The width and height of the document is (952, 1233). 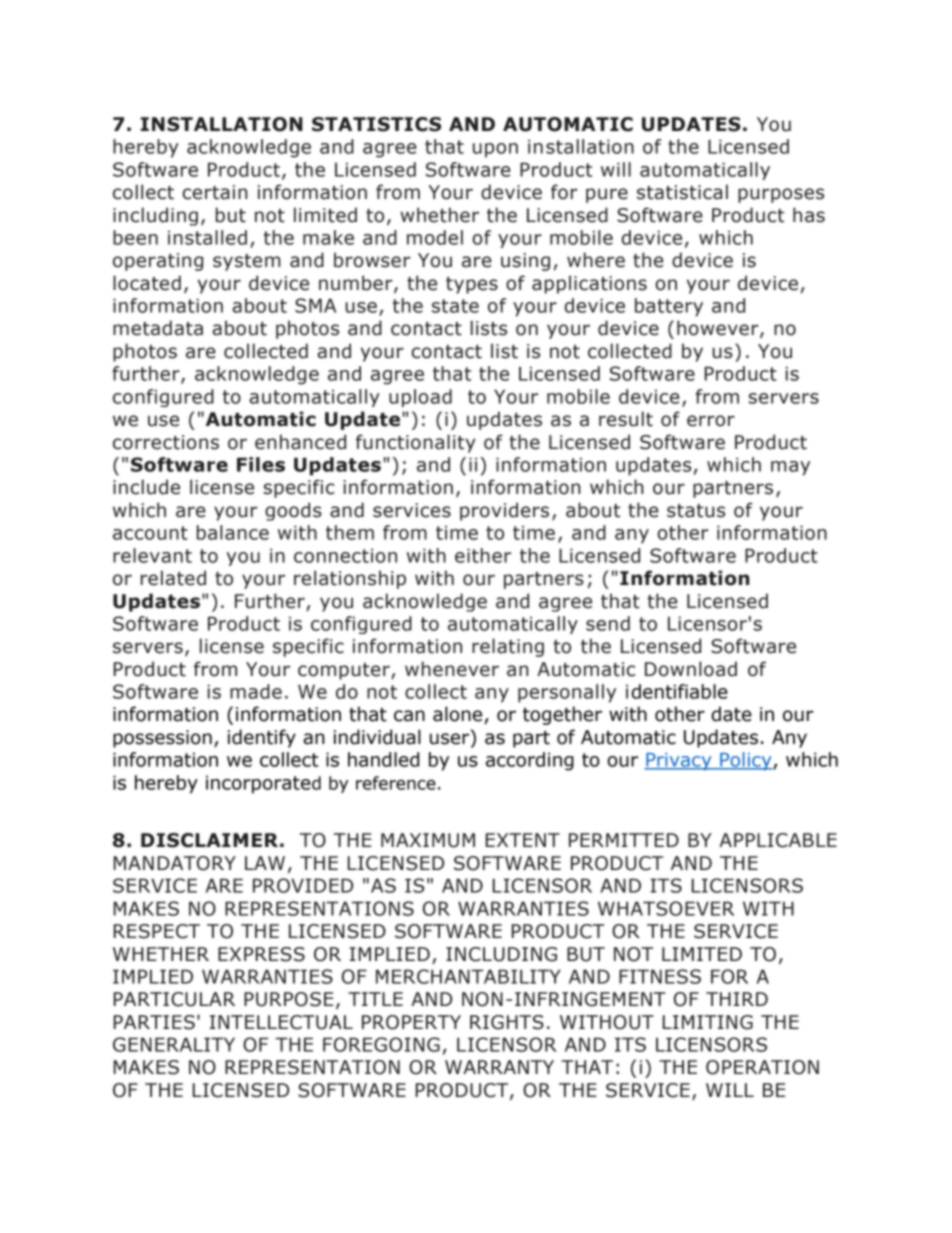 What do you see at coordinates (495, 150) in the document?
I see `upon` at bounding box center [495, 150].
